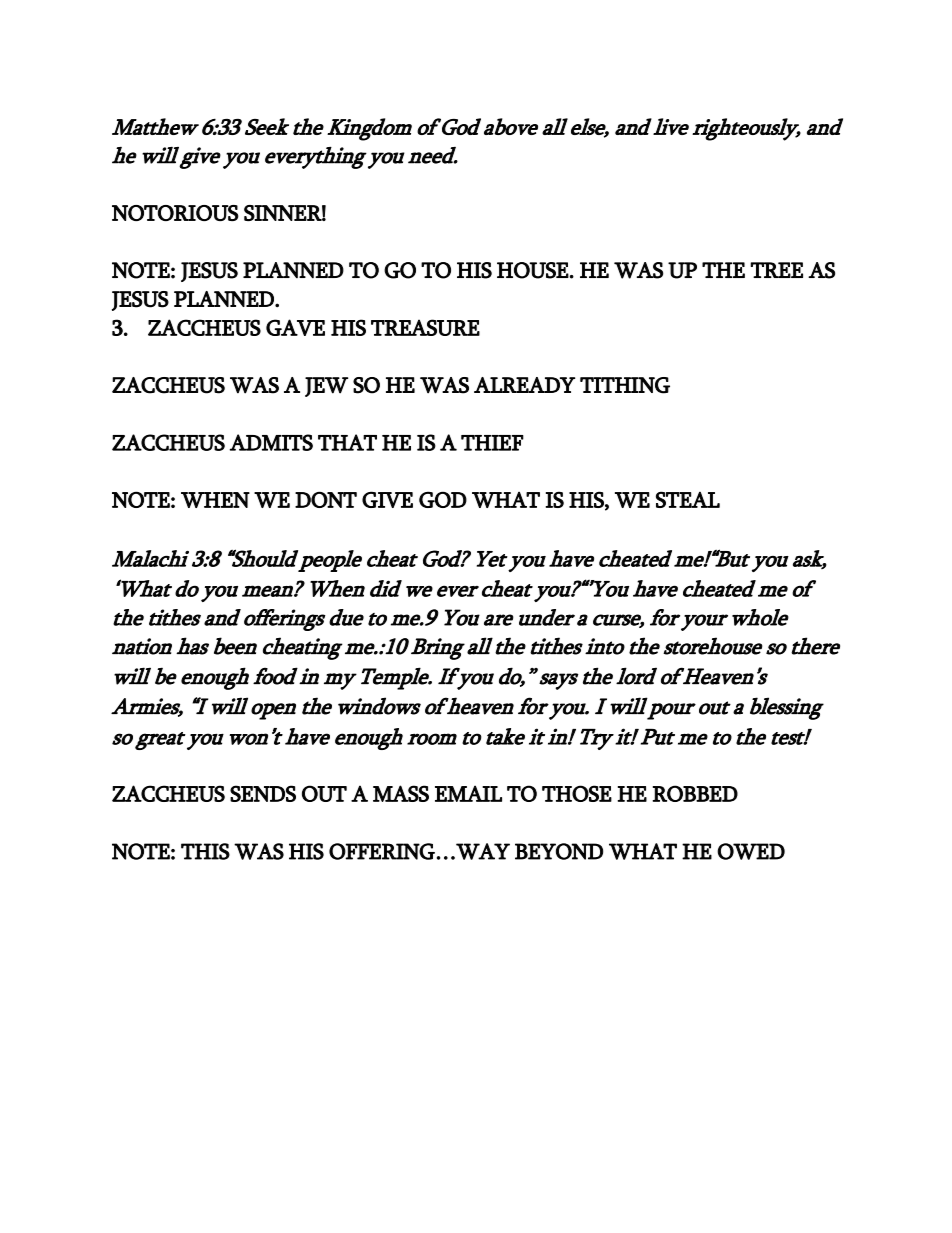  Describe the element at coordinates (468, 793) in the screenshot. I see `EMAIL` at that location.
